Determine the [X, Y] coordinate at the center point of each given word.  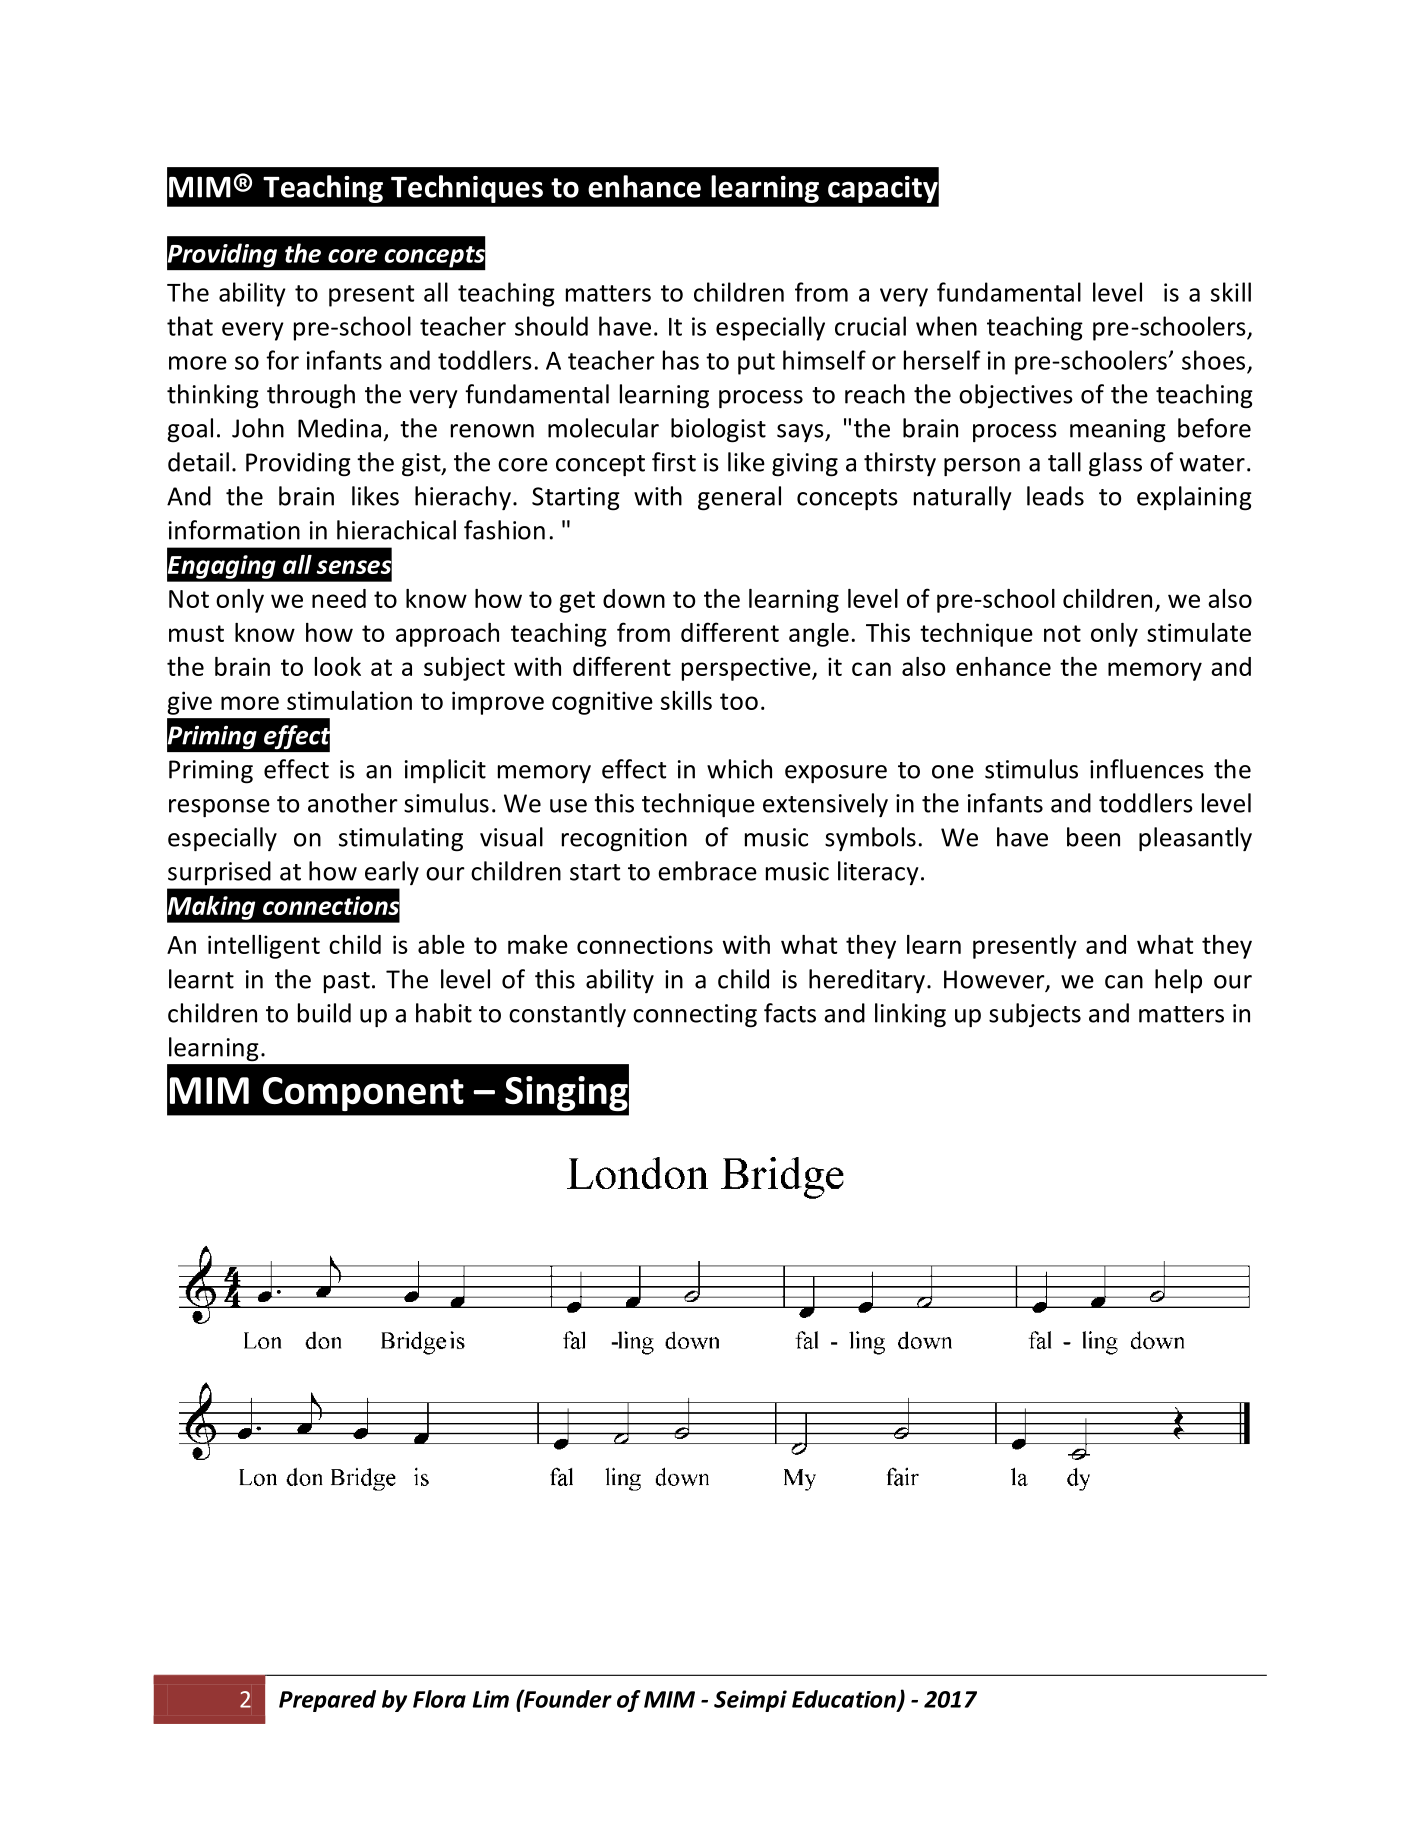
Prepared [327, 1701]
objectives [1016, 396]
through [311, 396]
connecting [695, 1016]
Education [845, 1700]
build [324, 1013]
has [681, 360]
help [1178, 981]
